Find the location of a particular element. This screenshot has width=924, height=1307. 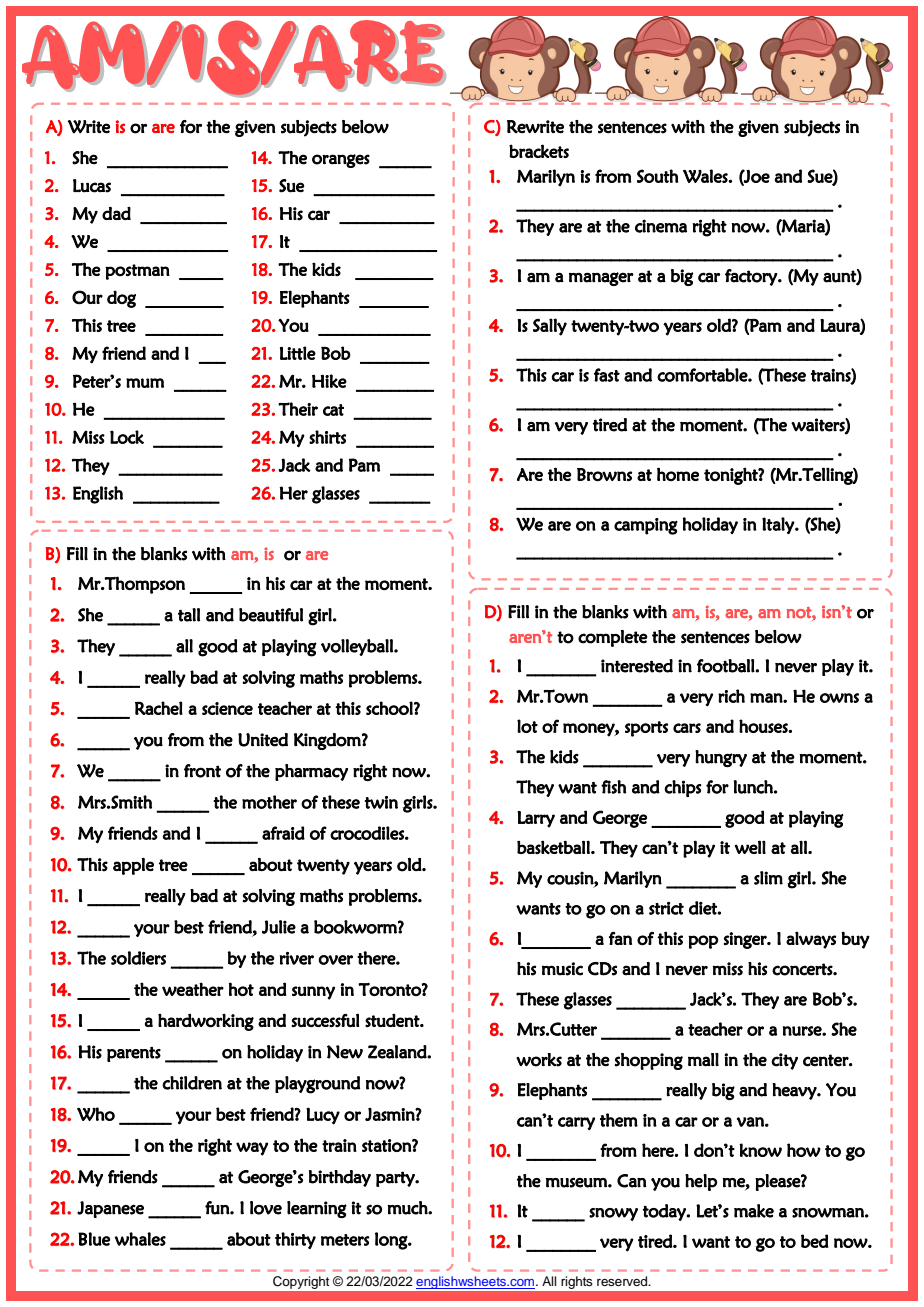

factory is located at coordinates (752, 277).
